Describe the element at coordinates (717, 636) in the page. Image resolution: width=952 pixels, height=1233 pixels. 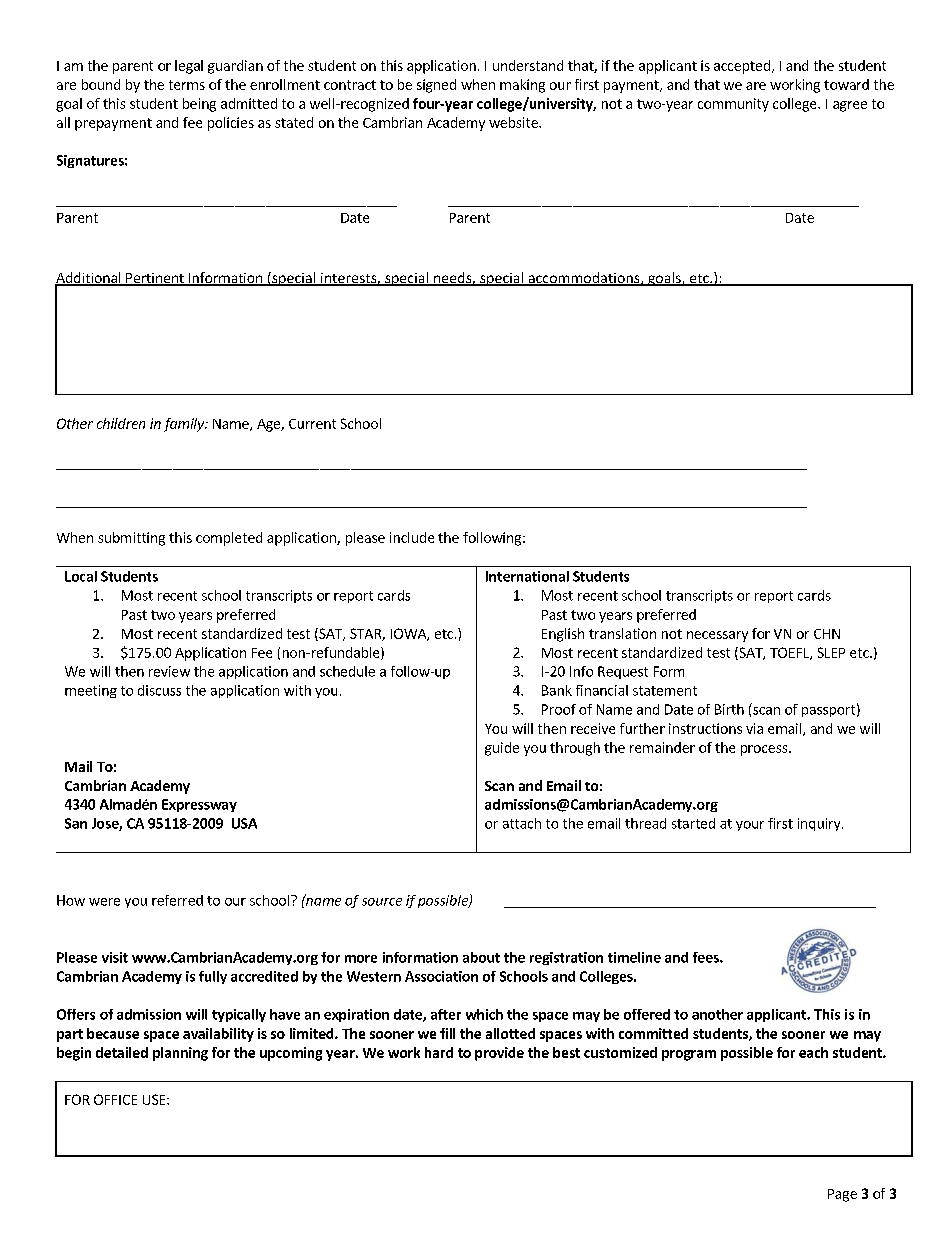
I see `necessary` at that location.
